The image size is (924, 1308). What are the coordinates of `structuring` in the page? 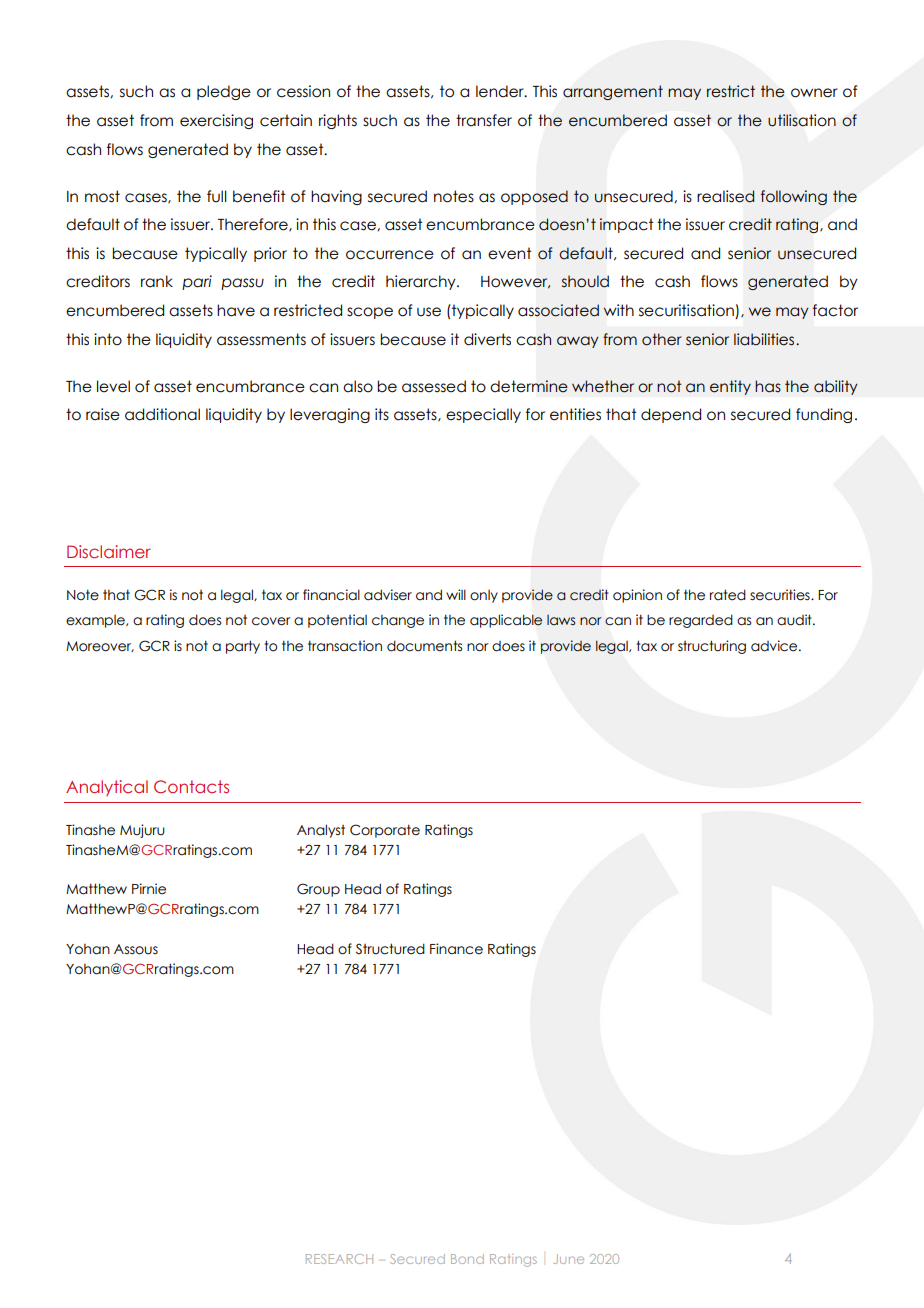 It's located at (712, 647).
